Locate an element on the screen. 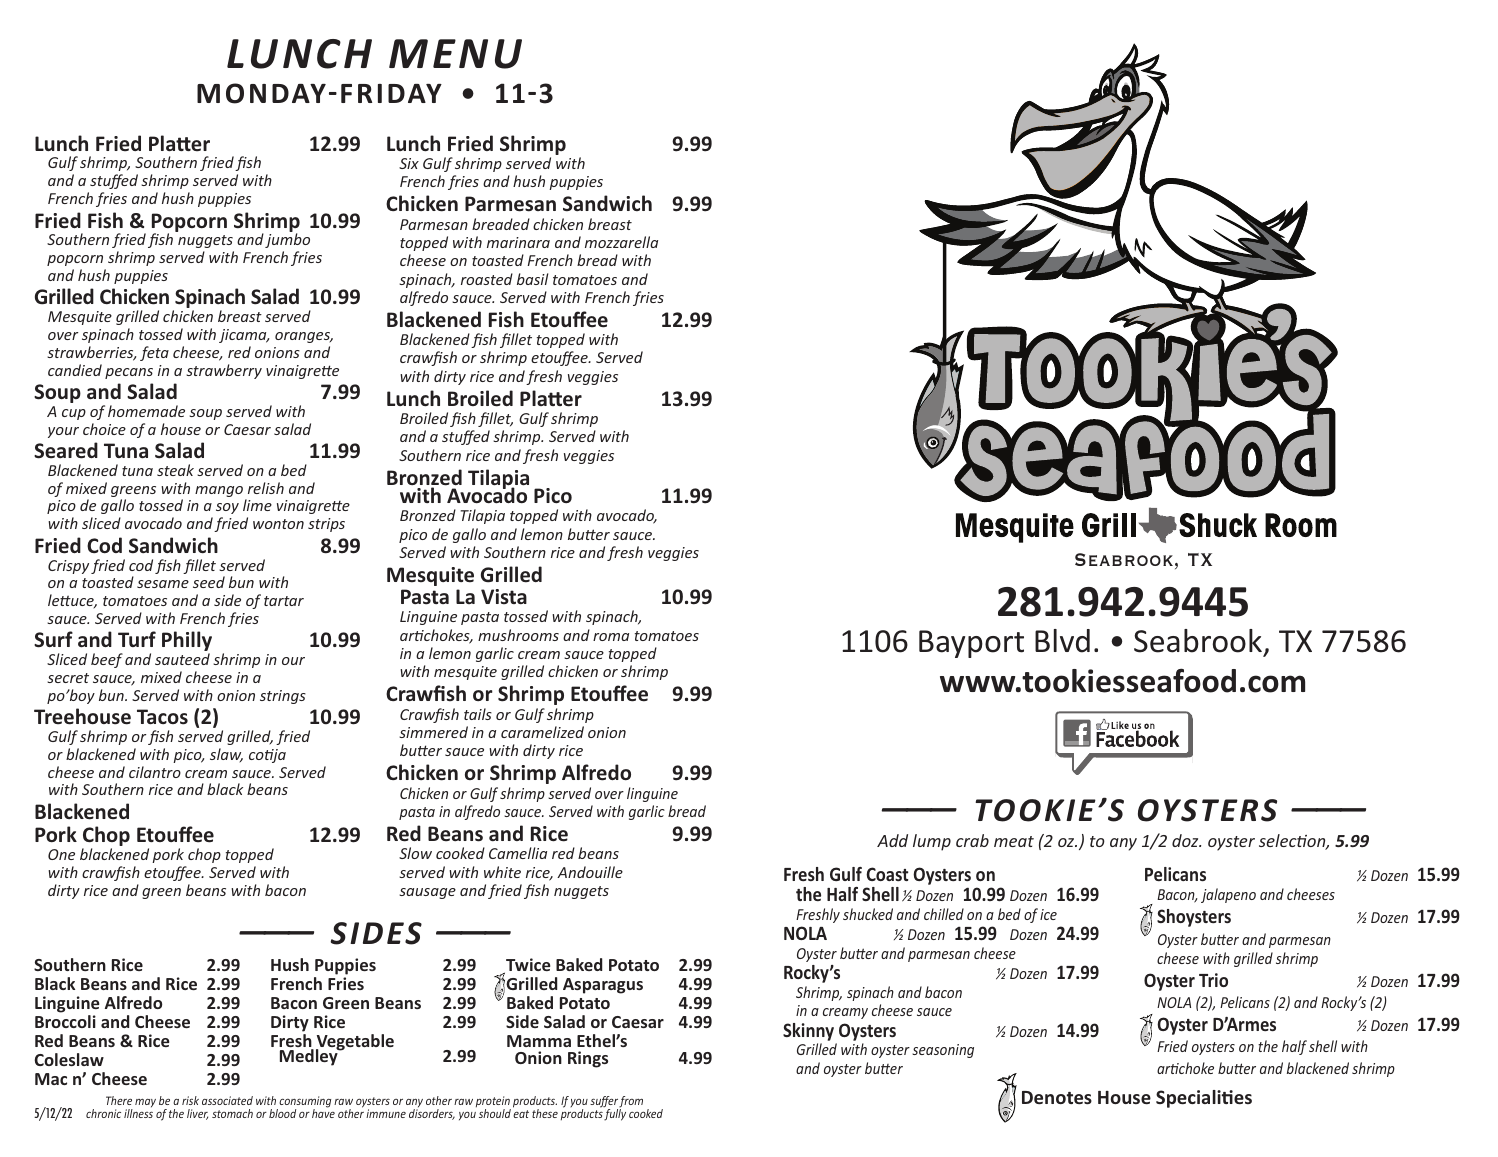 The image size is (1498, 1157). basil is located at coordinates (532, 279).
